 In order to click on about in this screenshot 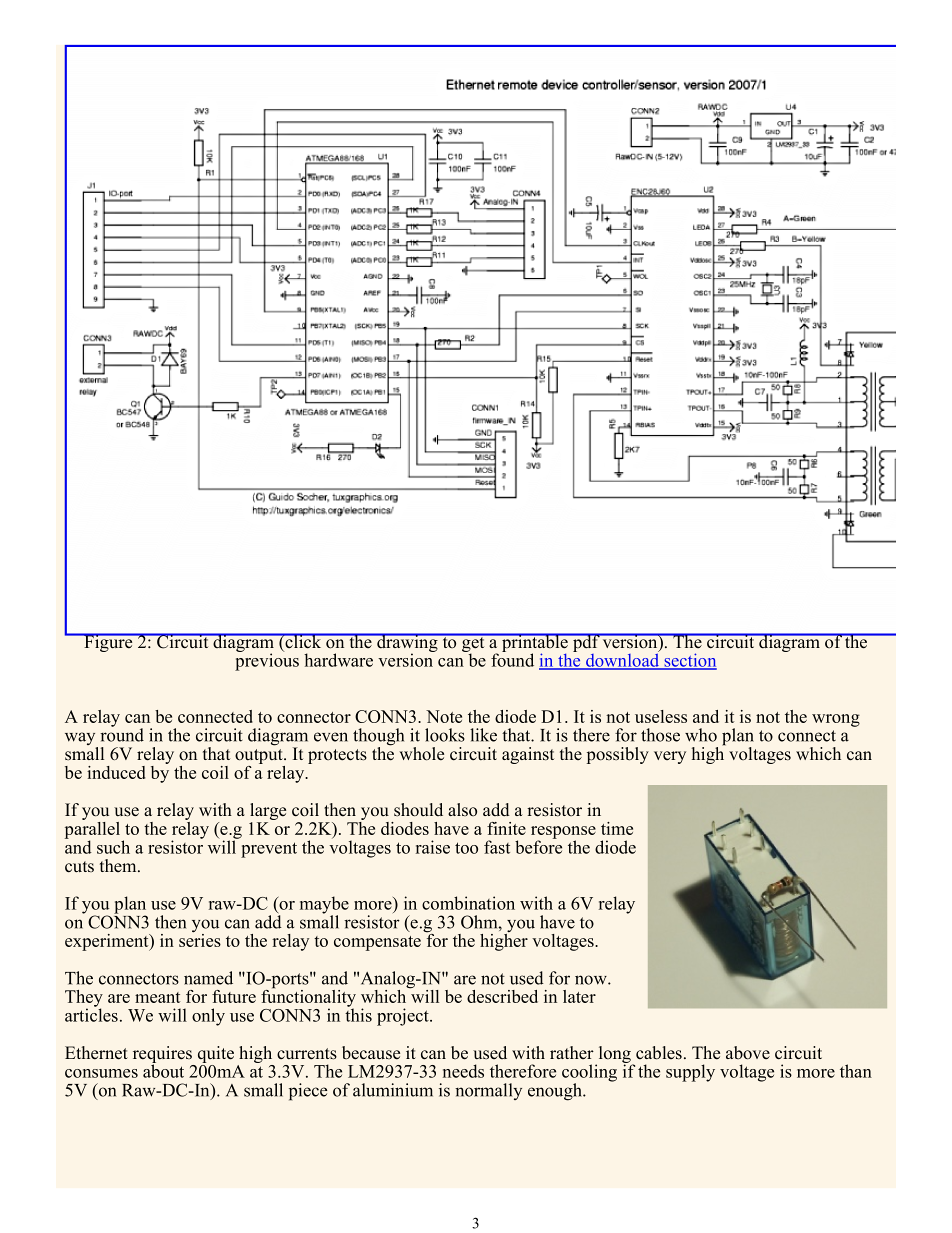, I will do `click(163, 1070)`.
